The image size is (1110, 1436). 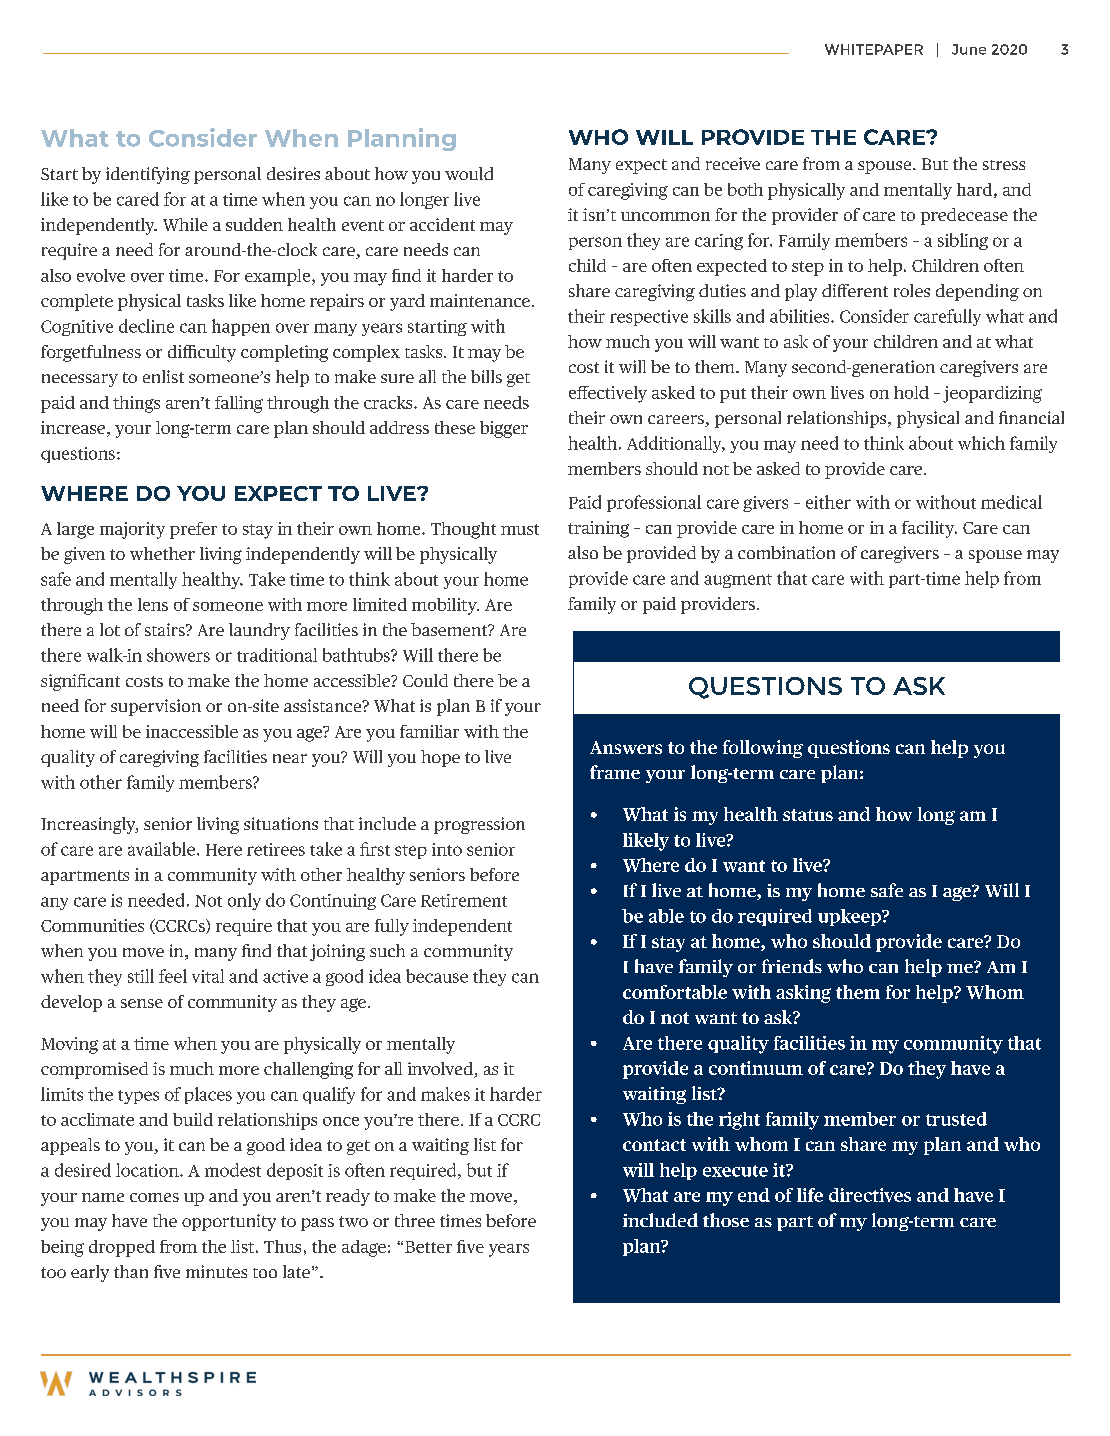 What do you see at coordinates (428, 1247) in the document?
I see `Better` at bounding box center [428, 1247].
